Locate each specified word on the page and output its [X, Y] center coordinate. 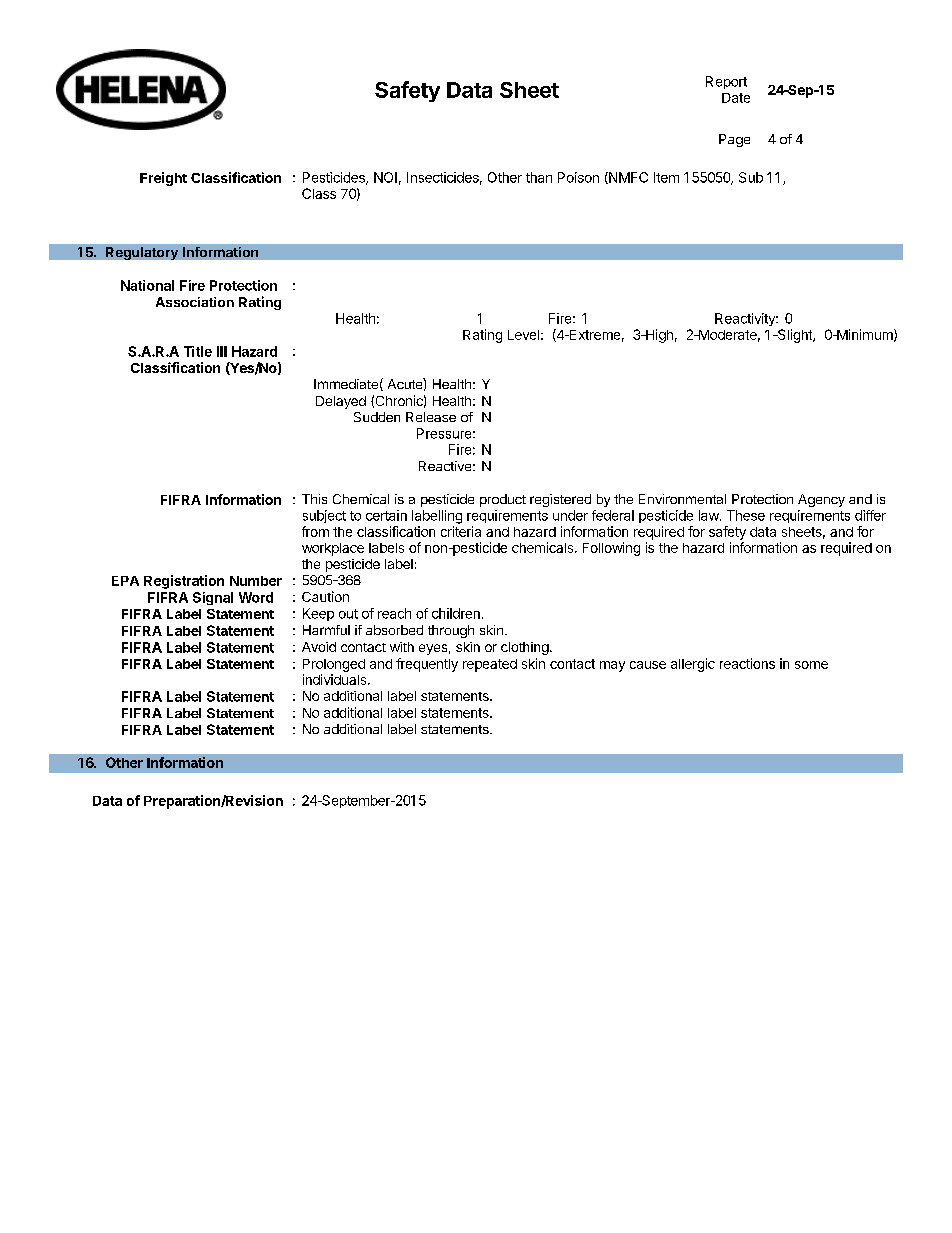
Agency [821, 500]
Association [195, 302]
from [315, 531]
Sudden [377, 417]
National [147, 285]
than [539, 177]
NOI [385, 177]
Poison [578, 177]
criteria [461, 531]
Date [736, 98]
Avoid [319, 647]
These [746, 515]
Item [666, 177]
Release [431, 417]
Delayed [341, 402]
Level [523, 335]
